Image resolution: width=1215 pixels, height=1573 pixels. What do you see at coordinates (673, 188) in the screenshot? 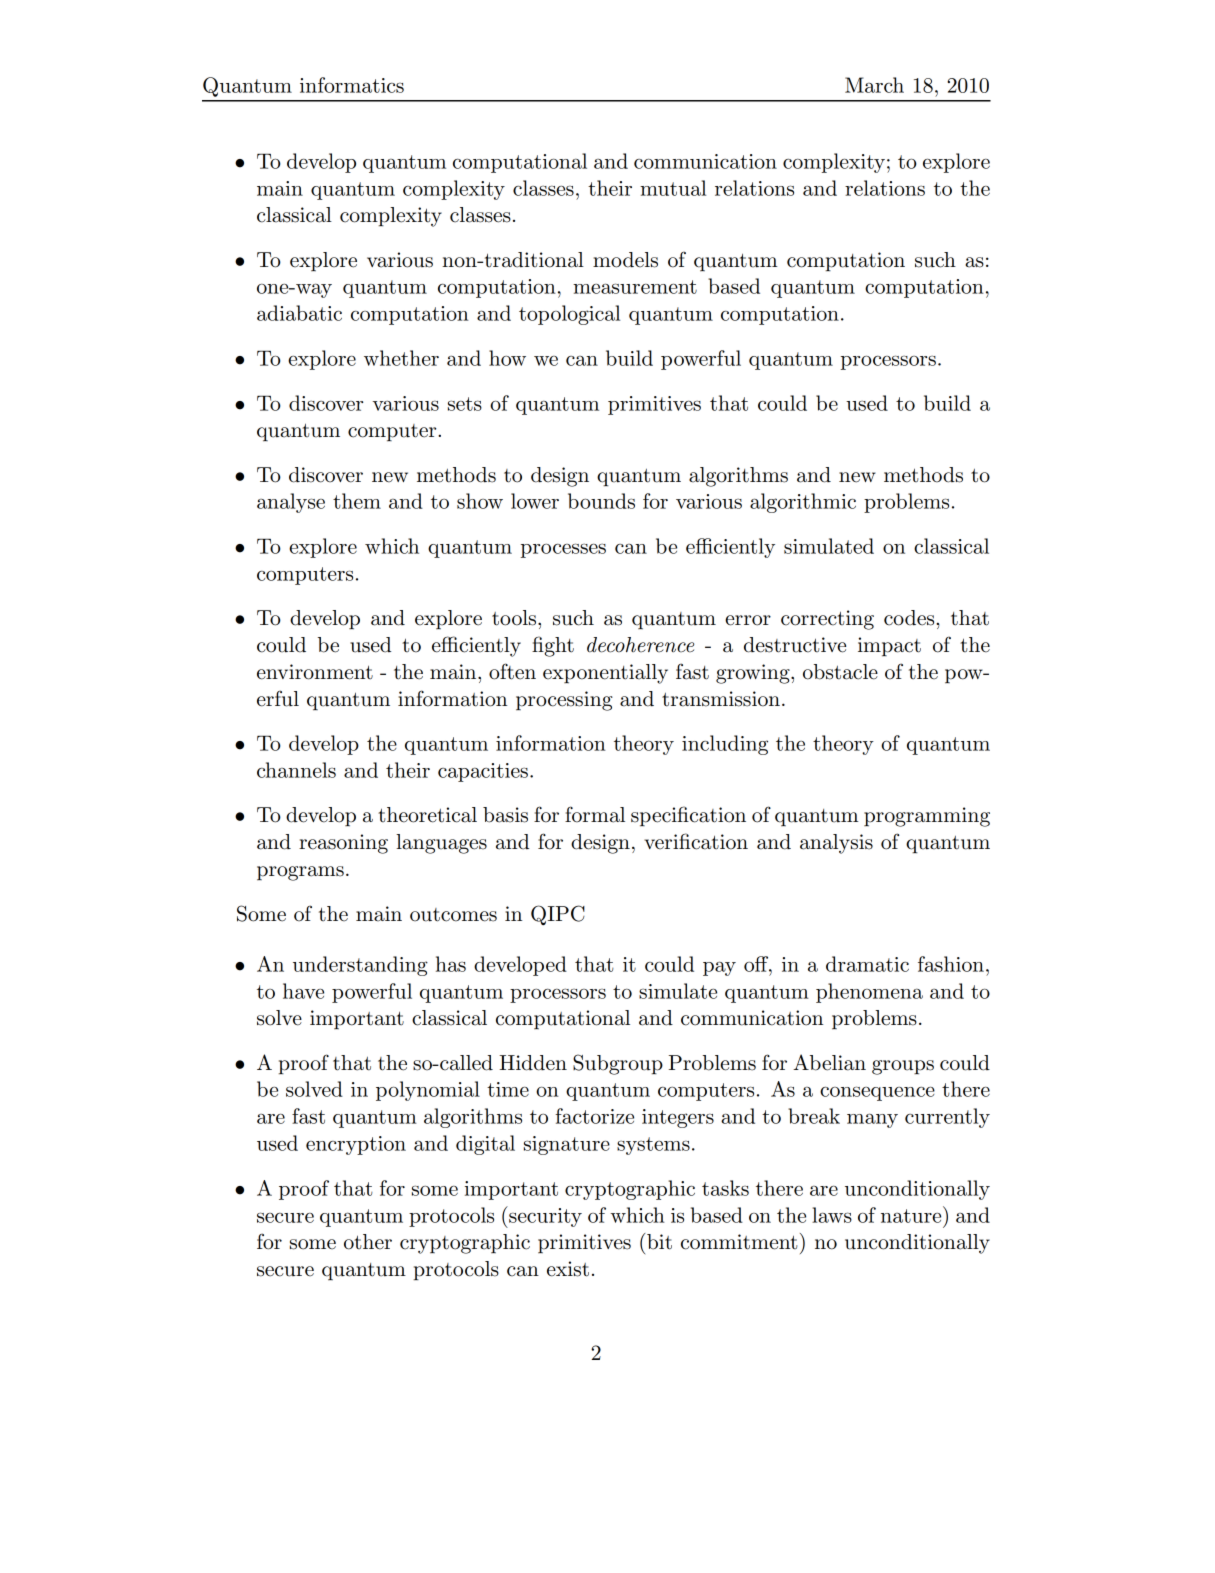
I see `mutual` at bounding box center [673, 188].
